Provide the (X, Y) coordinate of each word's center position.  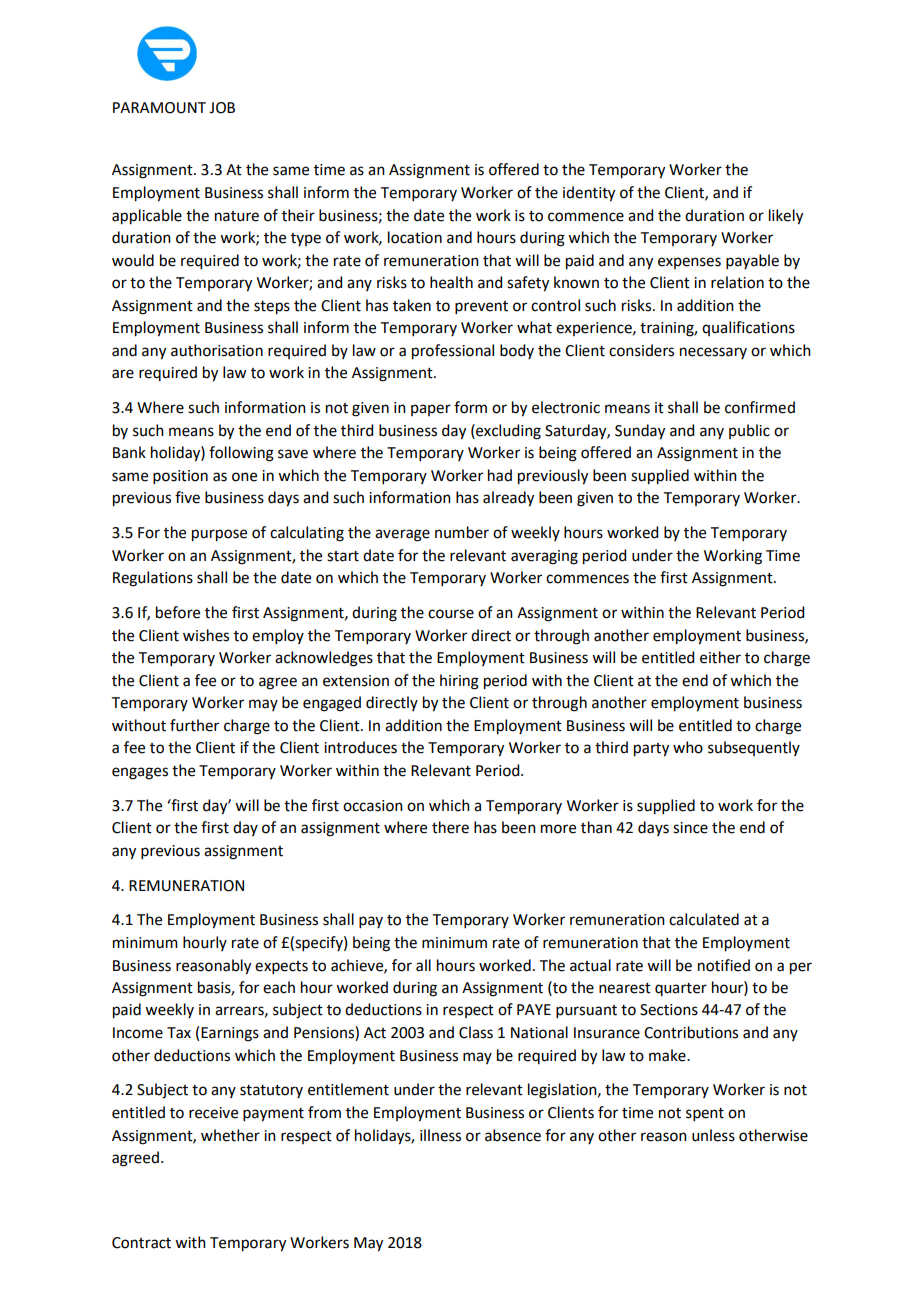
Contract (141, 1243)
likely (786, 217)
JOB (222, 108)
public (749, 431)
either (720, 657)
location (415, 237)
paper (431, 410)
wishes (206, 635)
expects (281, 967)
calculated (704, 919)
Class (476, 1032)
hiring (459, 682)
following (241, 454)
